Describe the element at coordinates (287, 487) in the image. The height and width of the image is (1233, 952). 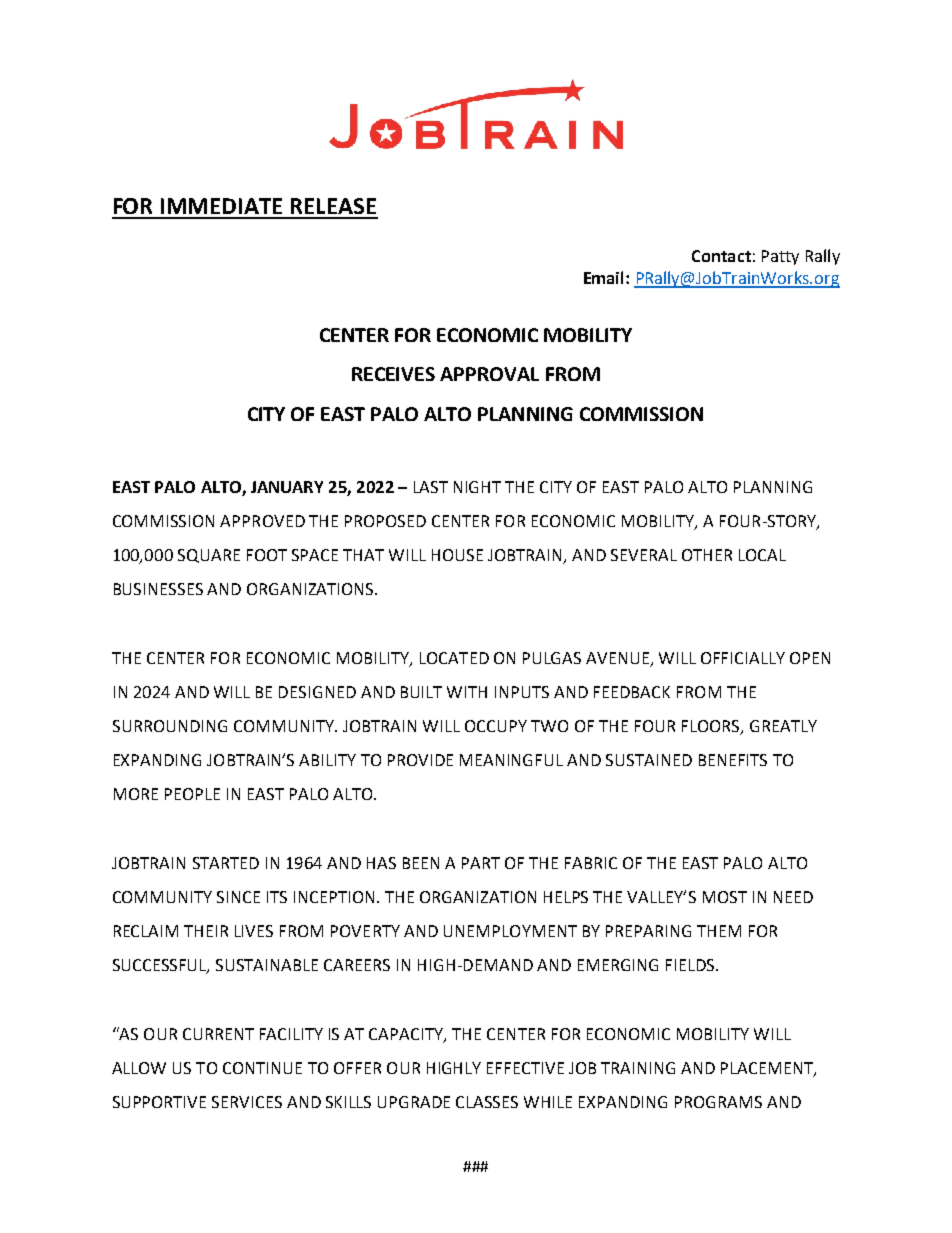
I see `JANUARY` at that location.
